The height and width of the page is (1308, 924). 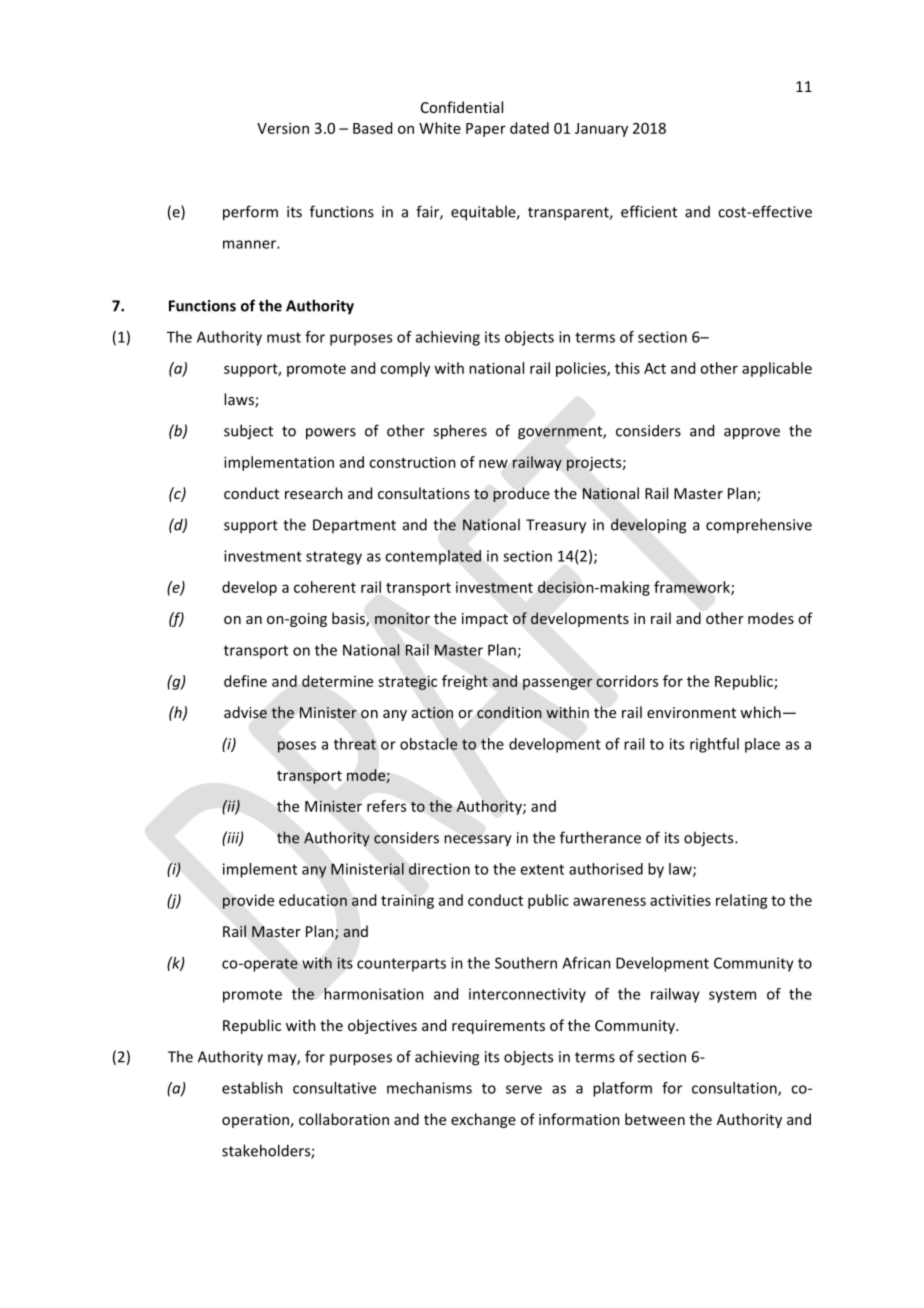 What do you see at coordinates (529, 128) in the page?
I see `dated` at bounding box center [529, 128].
